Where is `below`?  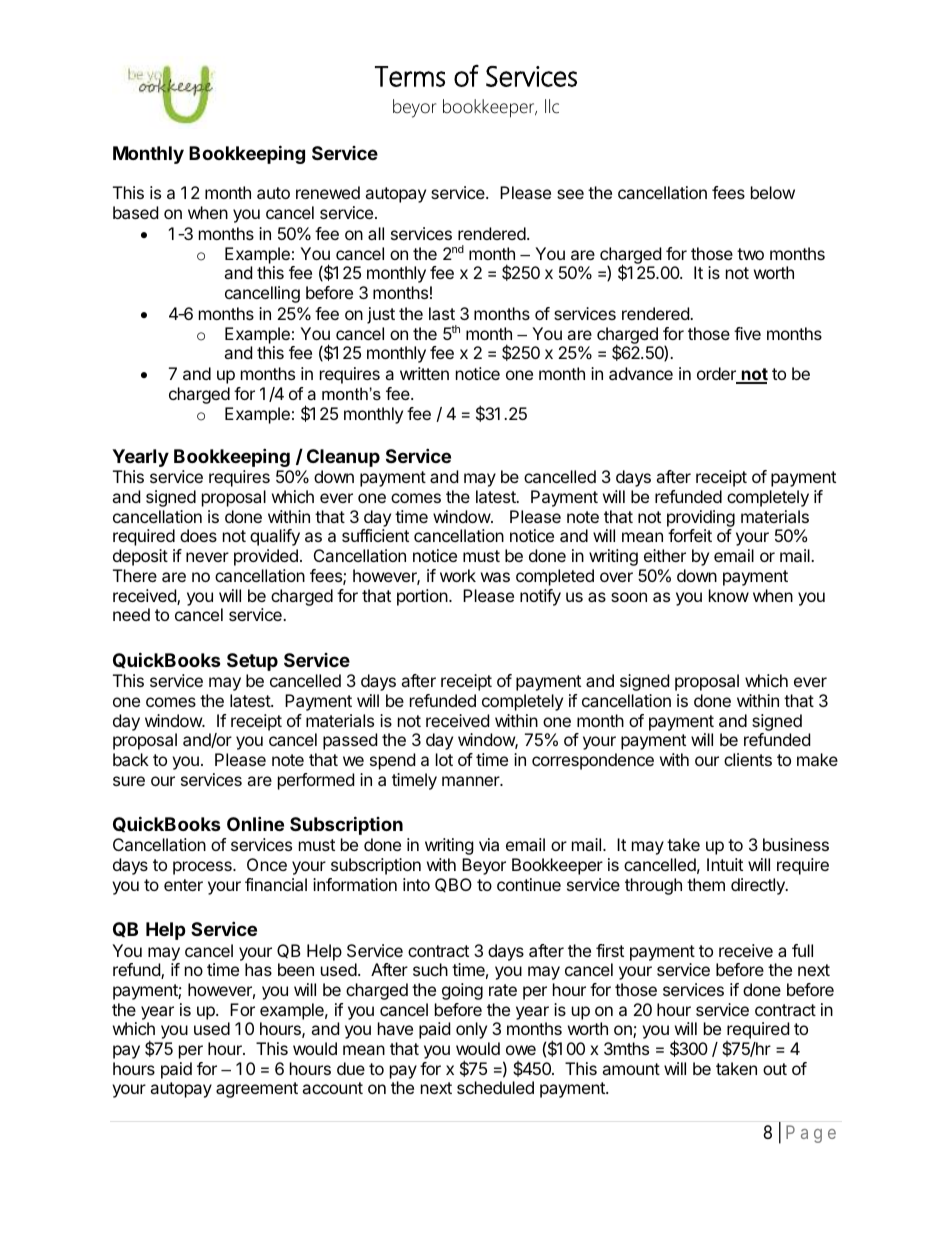
below is located at coordinates (773, 192).
